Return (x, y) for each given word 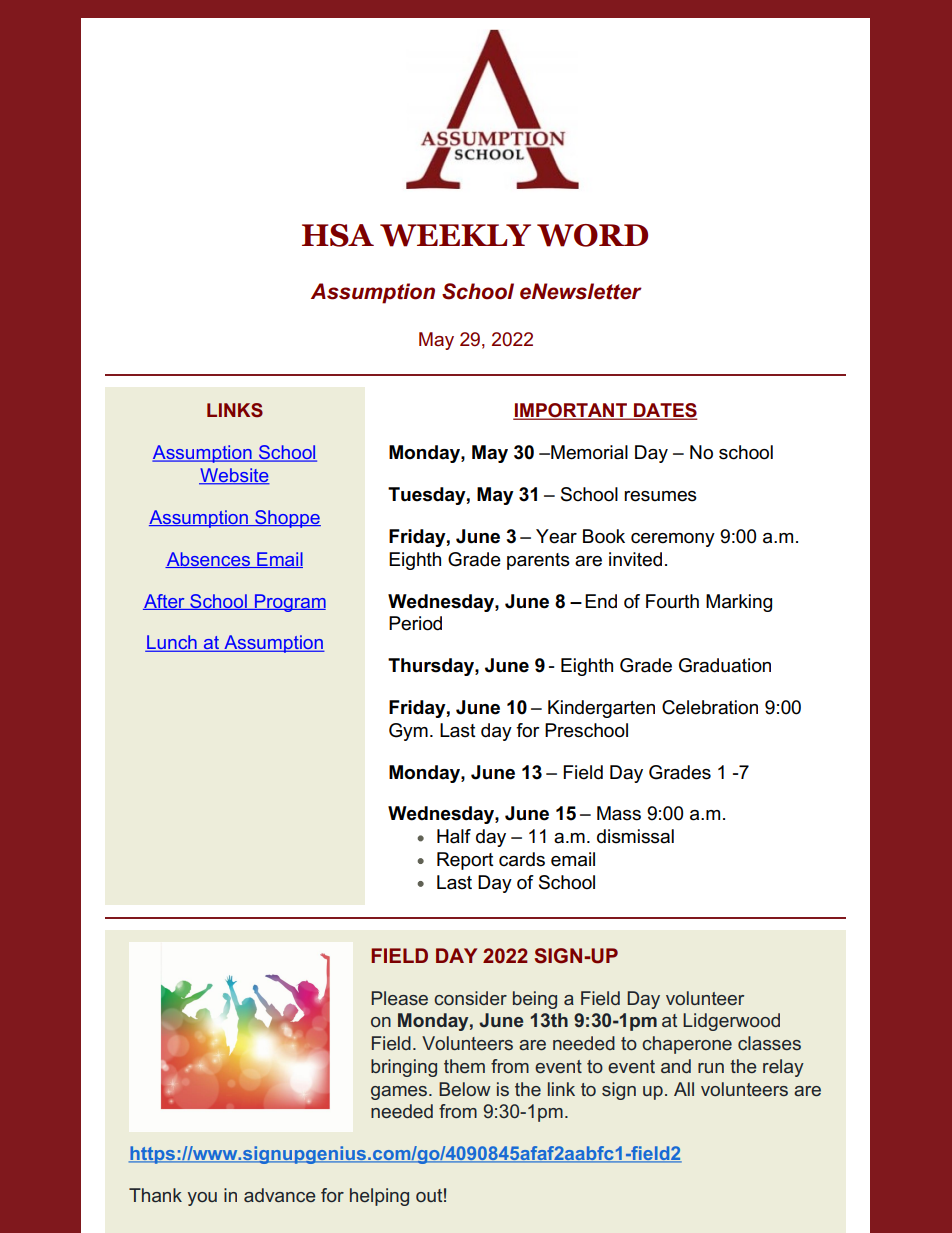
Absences (208, 560)
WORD (592, 235)
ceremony (673, 540)
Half (454, 836)
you (202, 1199)
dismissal (635, 836)
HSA (338, 235)
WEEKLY (455, 235)
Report (465, 861)
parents (538, 561)
